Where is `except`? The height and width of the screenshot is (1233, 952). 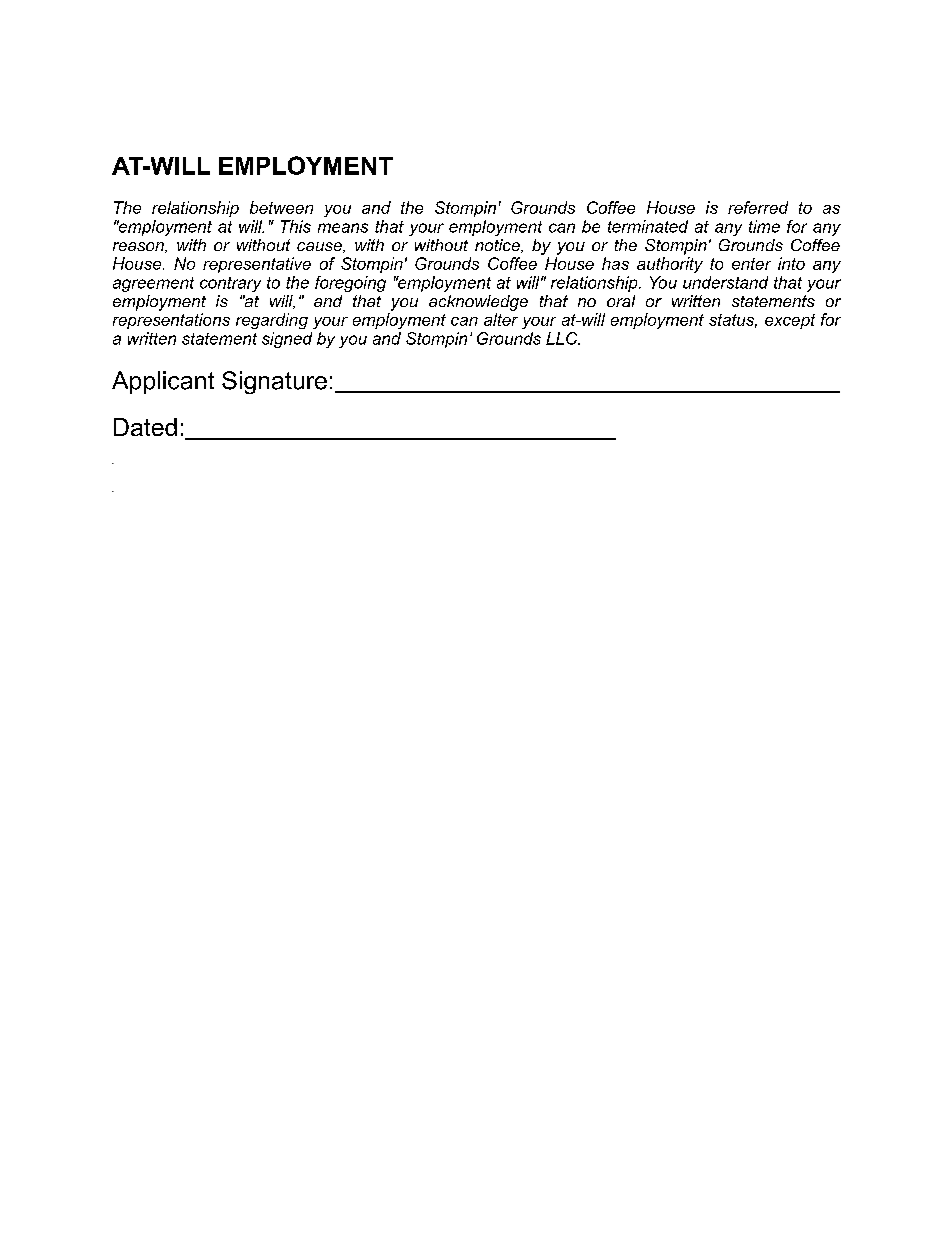 except is located at coordinates (790, 321).
